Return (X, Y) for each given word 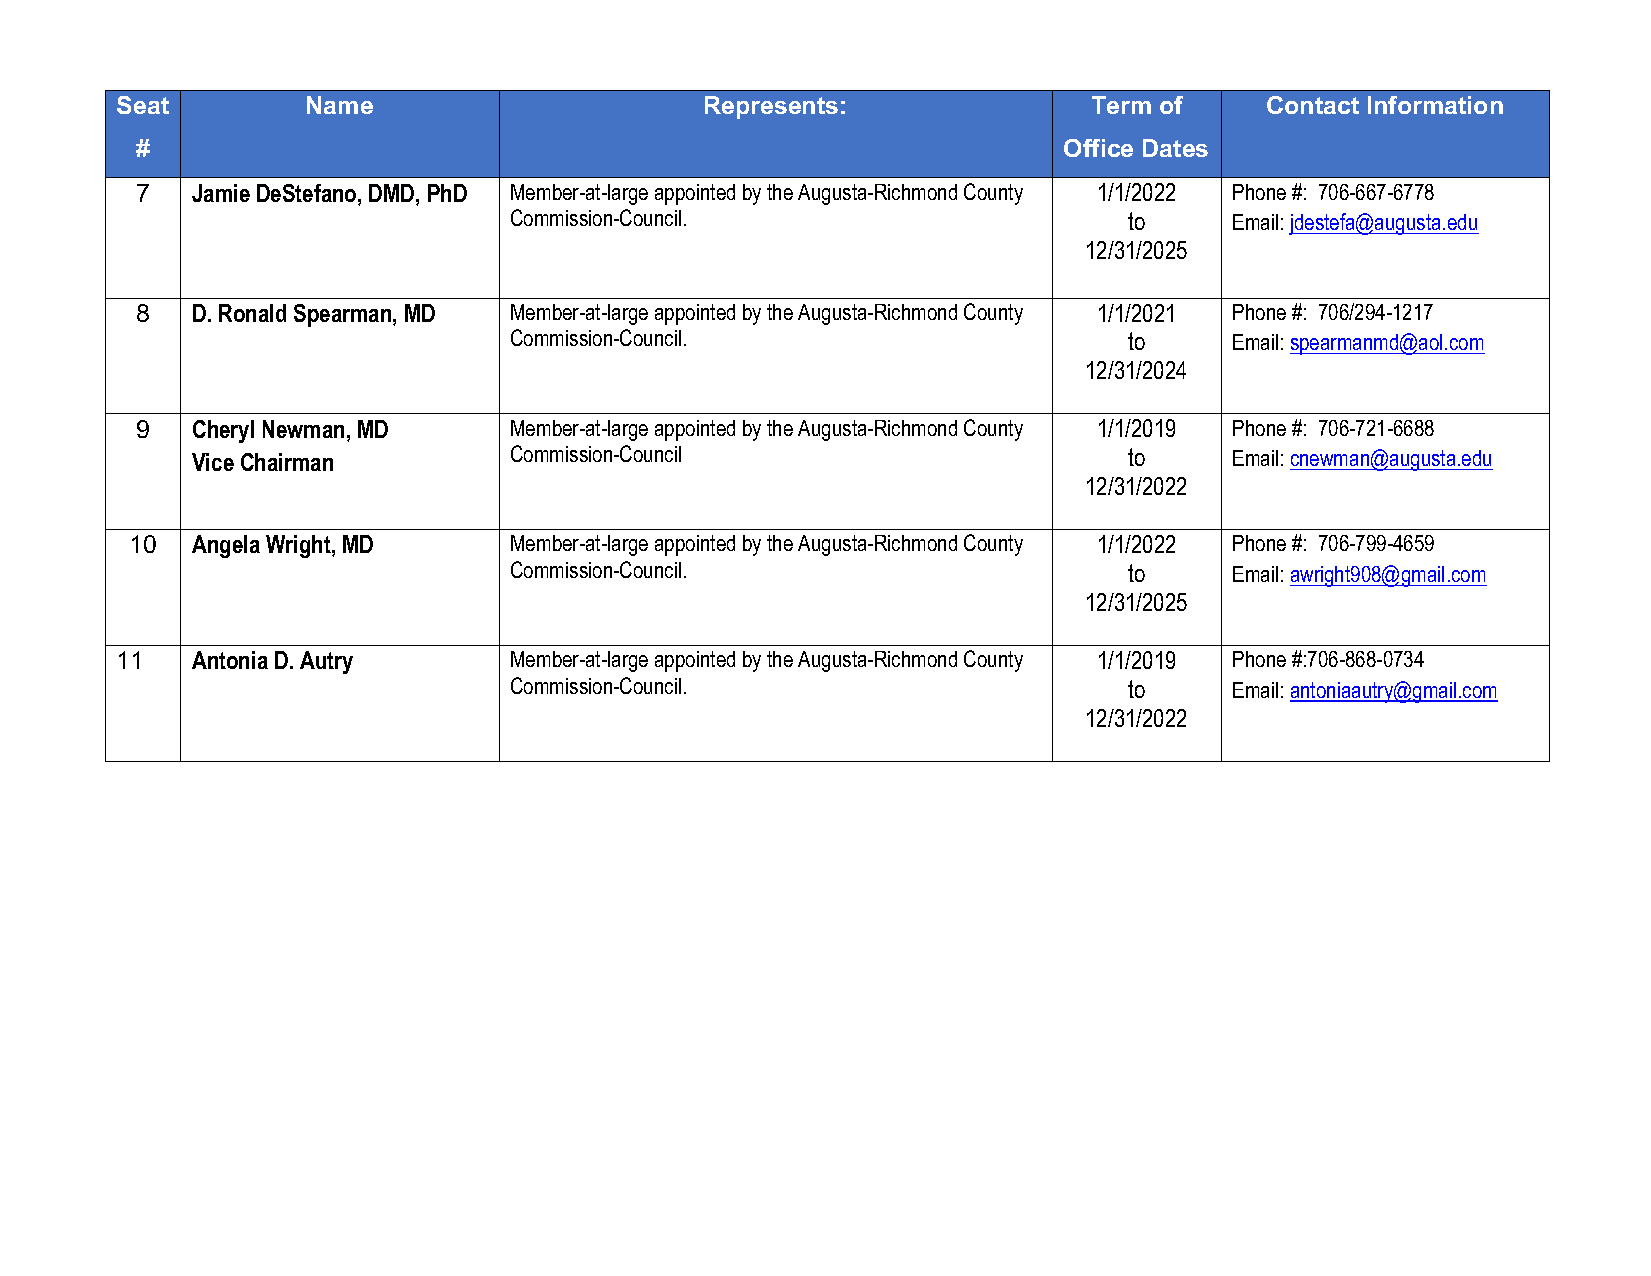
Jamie (221, 193)
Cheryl (223, 431)
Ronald (252, 313)
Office (1098, 148)
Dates (1175, 148)
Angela (226, 546)
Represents (771, 107)
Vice (213, 462)
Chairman (287, 462)
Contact (1313, 105)
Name (340, 105)
